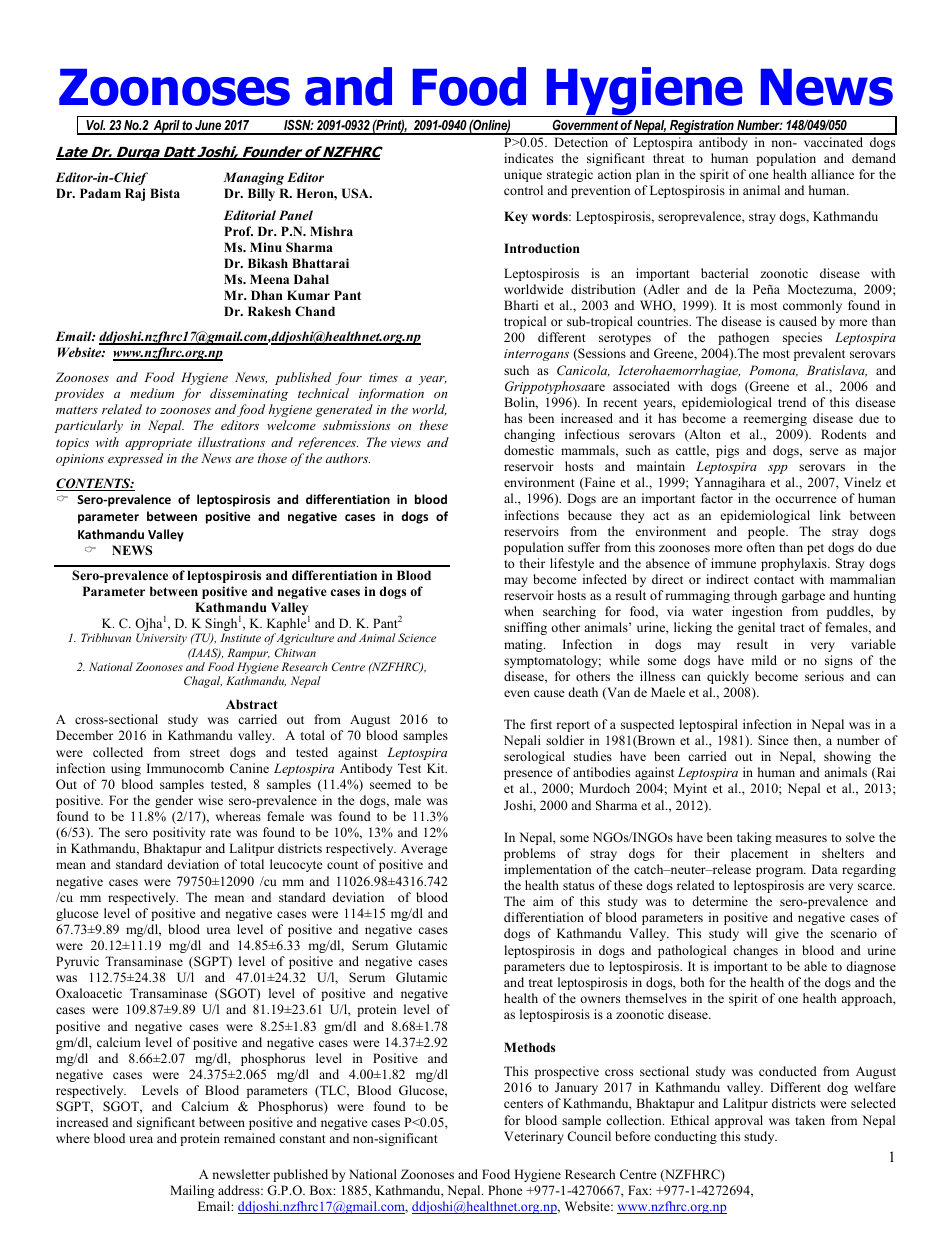  What do you see at coordinates (528, 158) in the screenshot?
I see `indicates` at bounding box center [528, 158].
